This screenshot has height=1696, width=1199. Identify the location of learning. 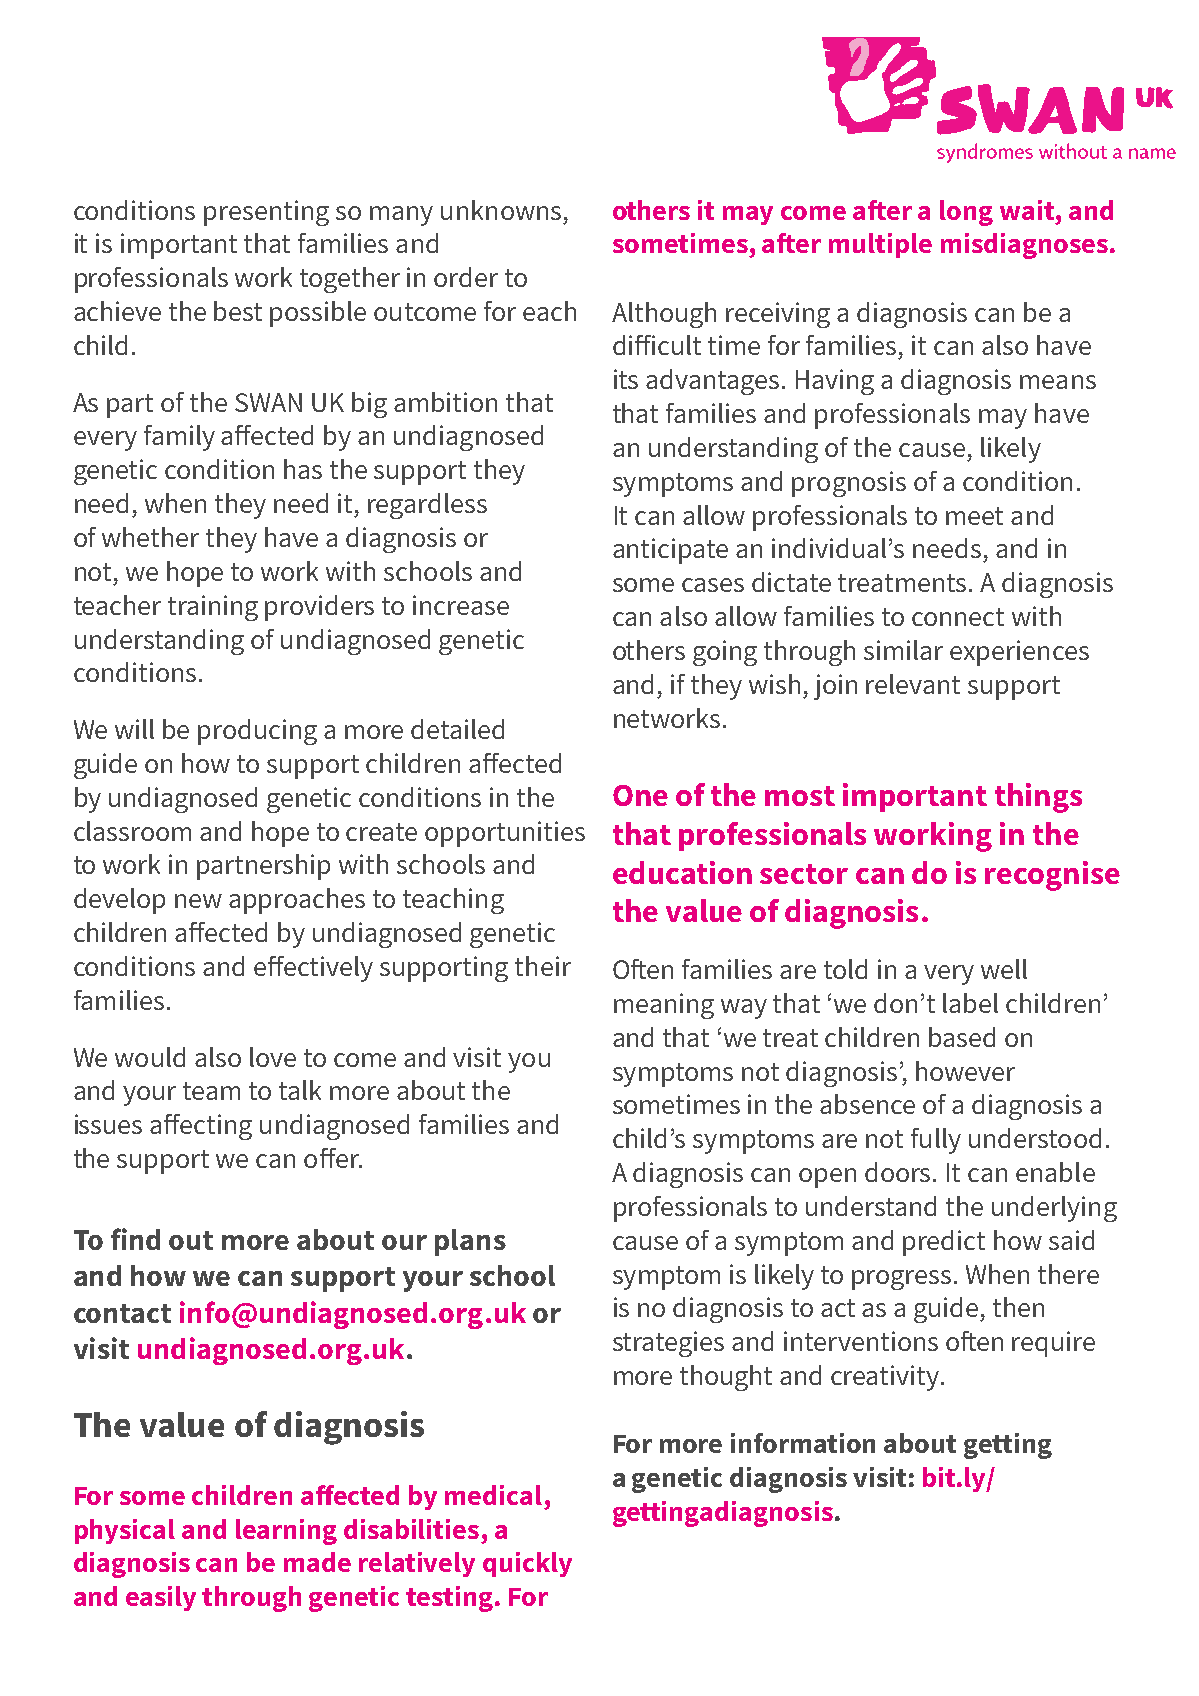
(286, 1532).
